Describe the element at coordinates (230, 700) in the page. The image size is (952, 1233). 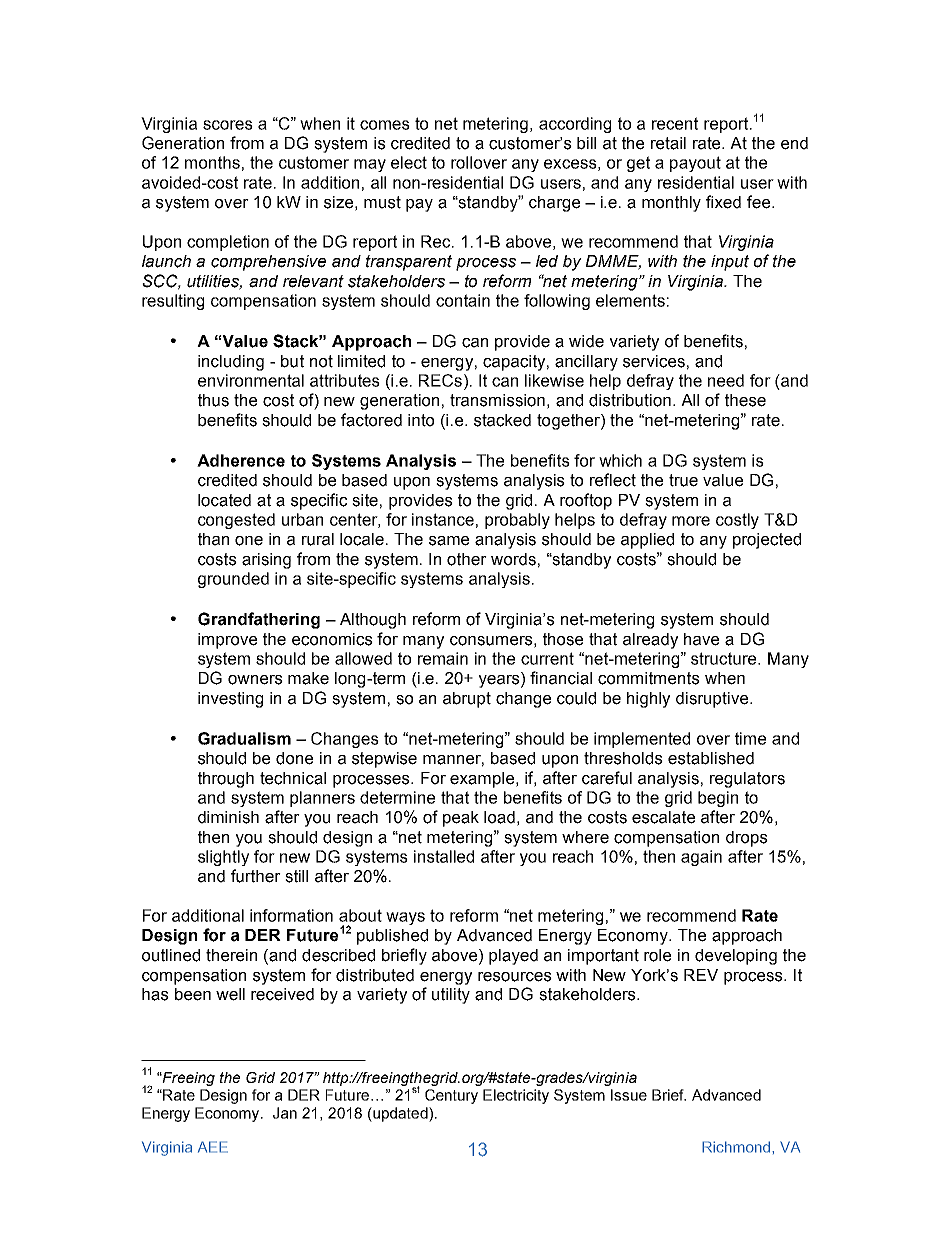
I see `investing` at that location.
